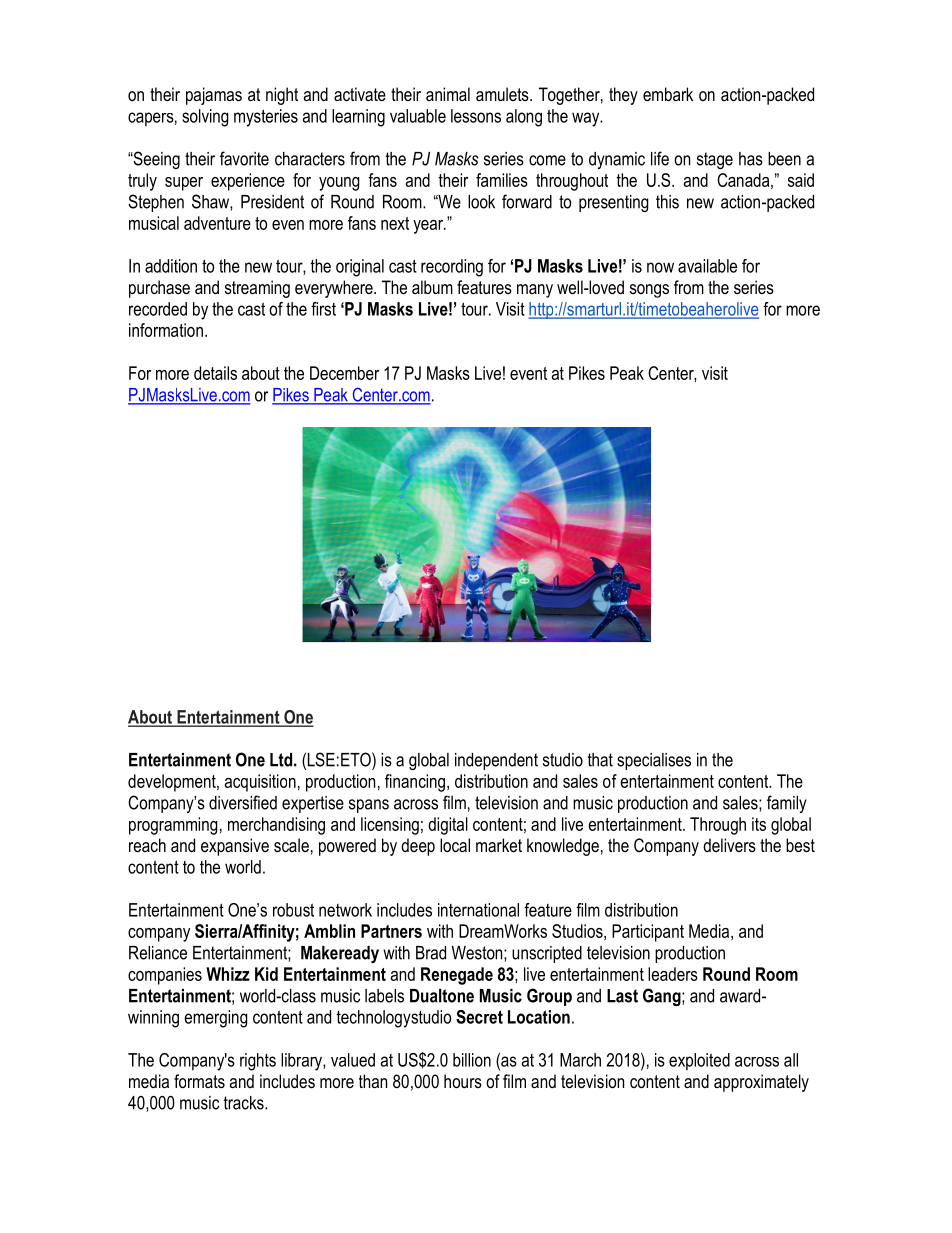 The image size is (952, 1233). Describe the element at coordinates (235, 847) in the screenshot. I see `expansive` at that location.
